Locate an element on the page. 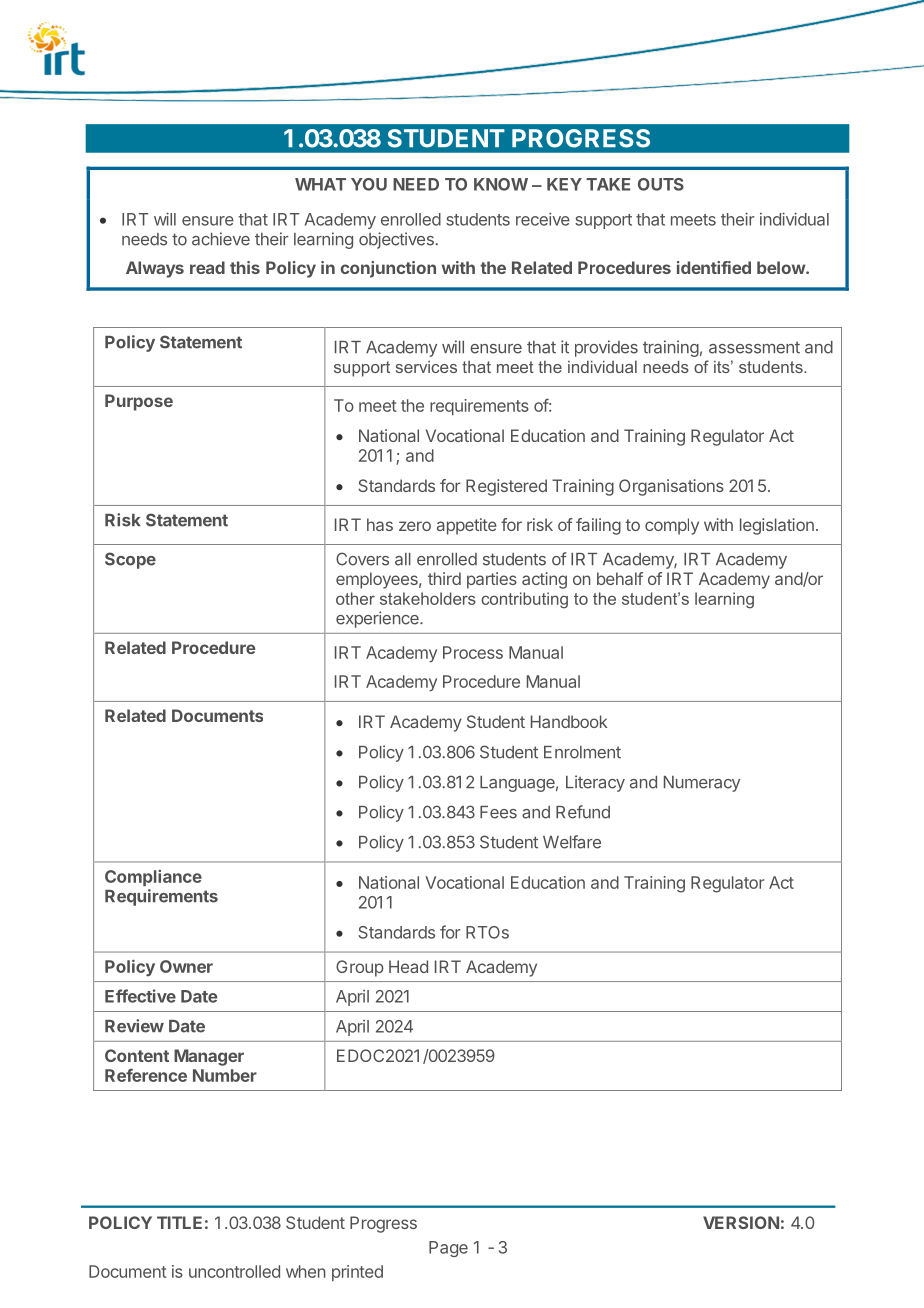 The image size is (924, 1308). Process is located at coordinates (473, 652).
